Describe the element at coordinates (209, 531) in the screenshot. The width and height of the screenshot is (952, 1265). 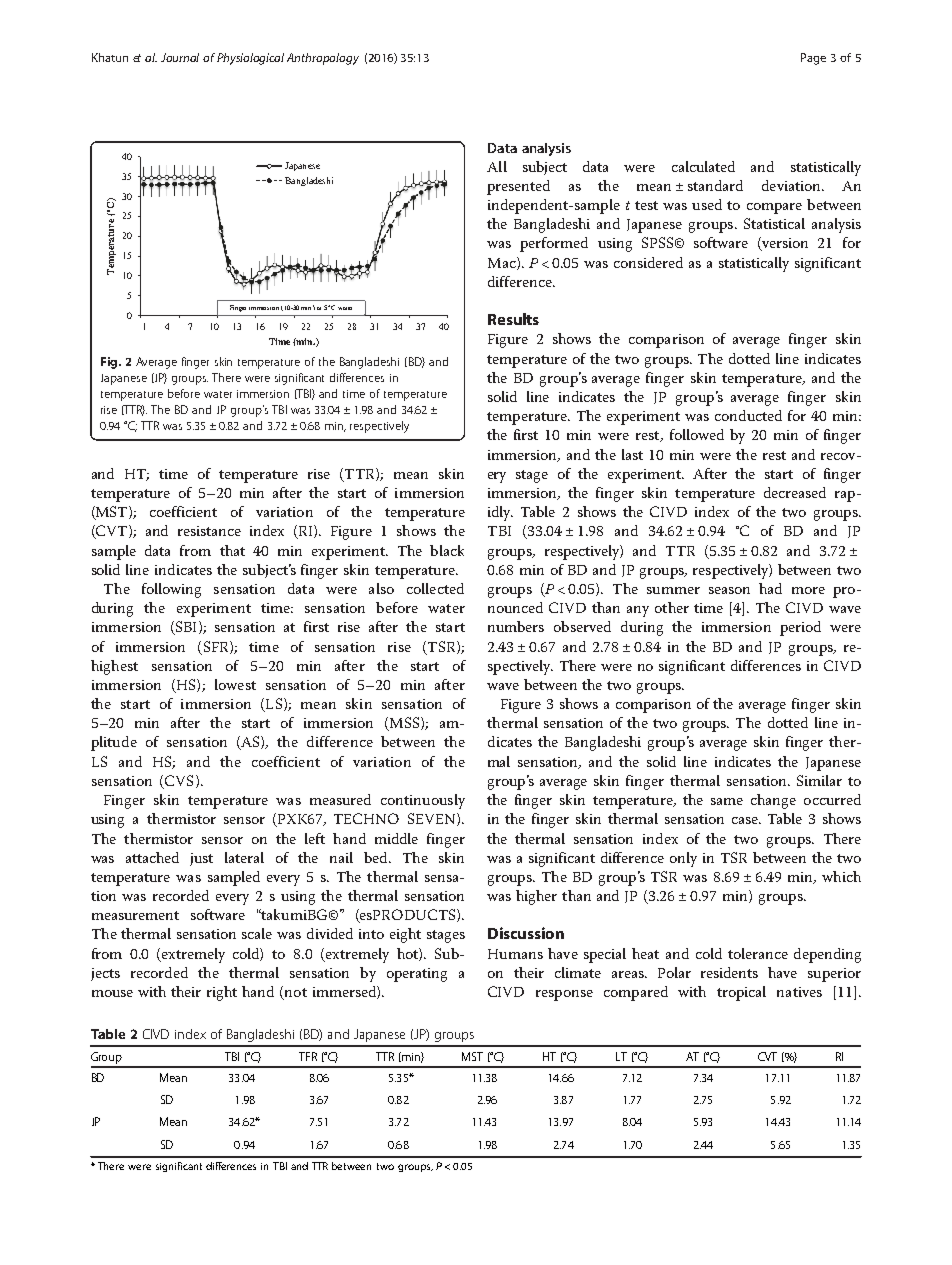
I see `resistance` at that location.
